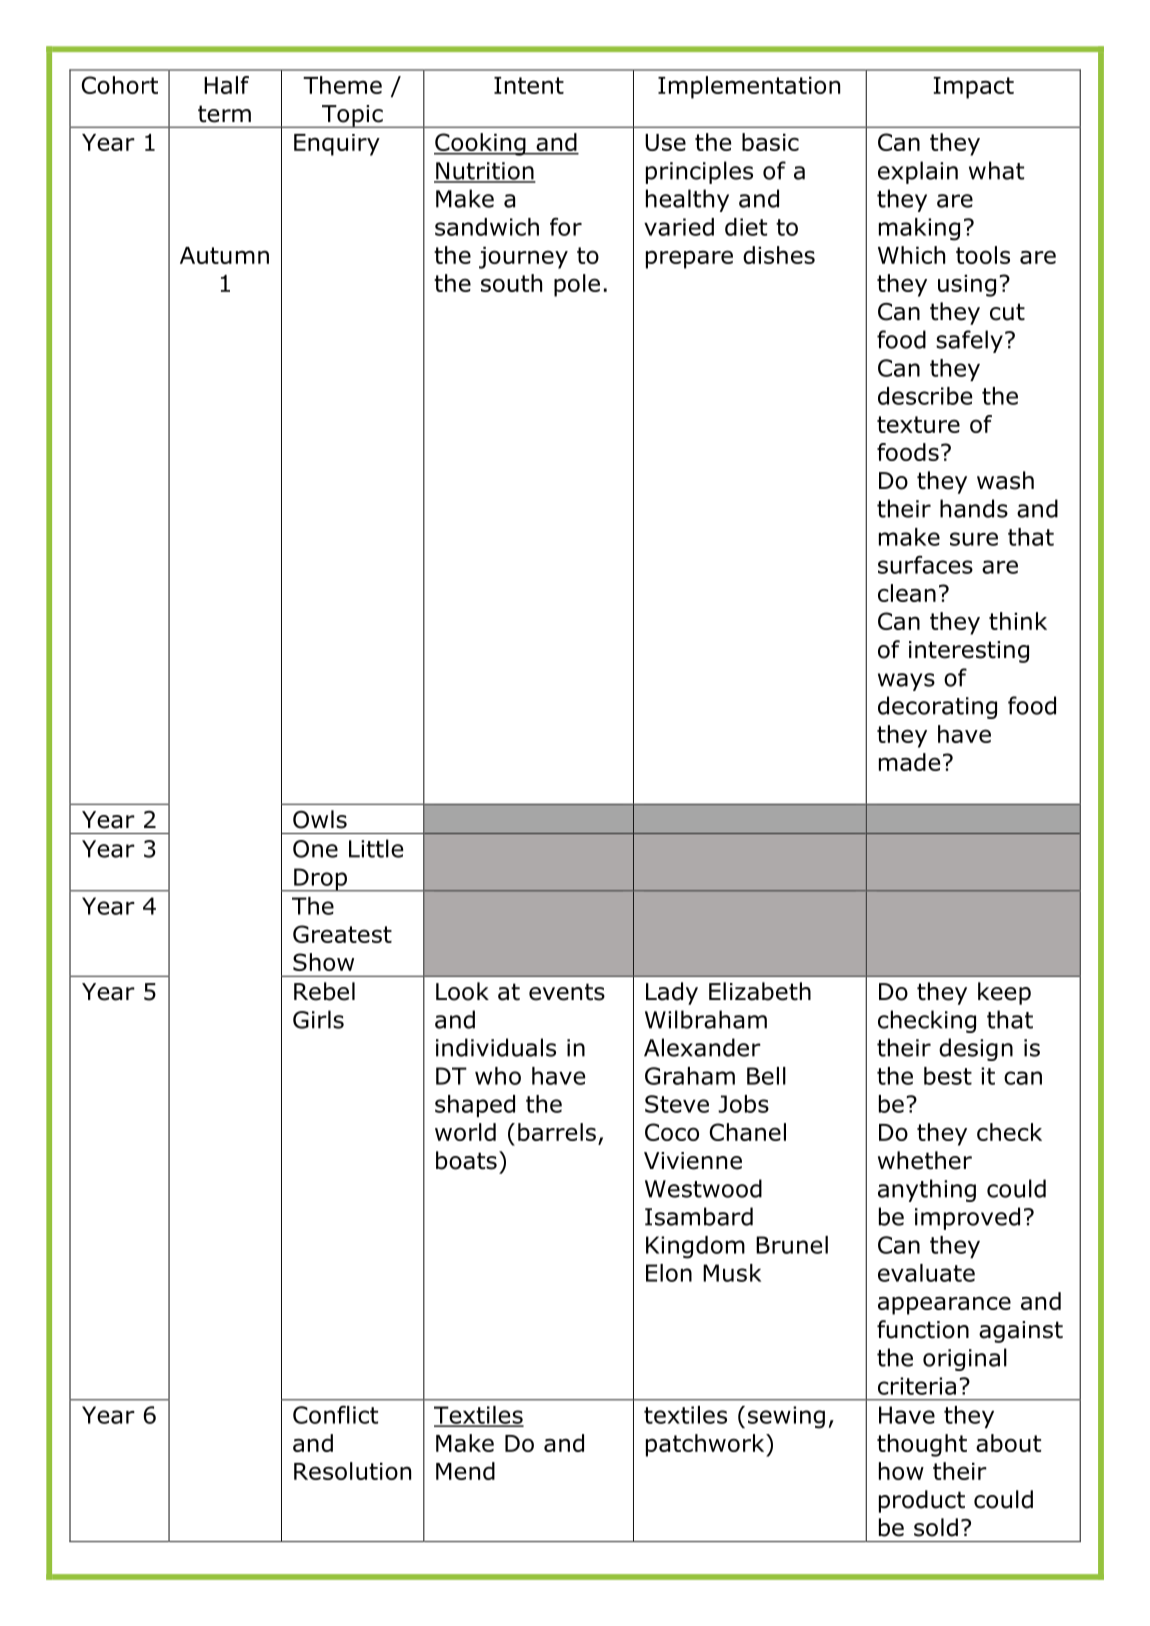 This image has height=1626, width=1150. I want to click on barrels, so click(557, 1132).
